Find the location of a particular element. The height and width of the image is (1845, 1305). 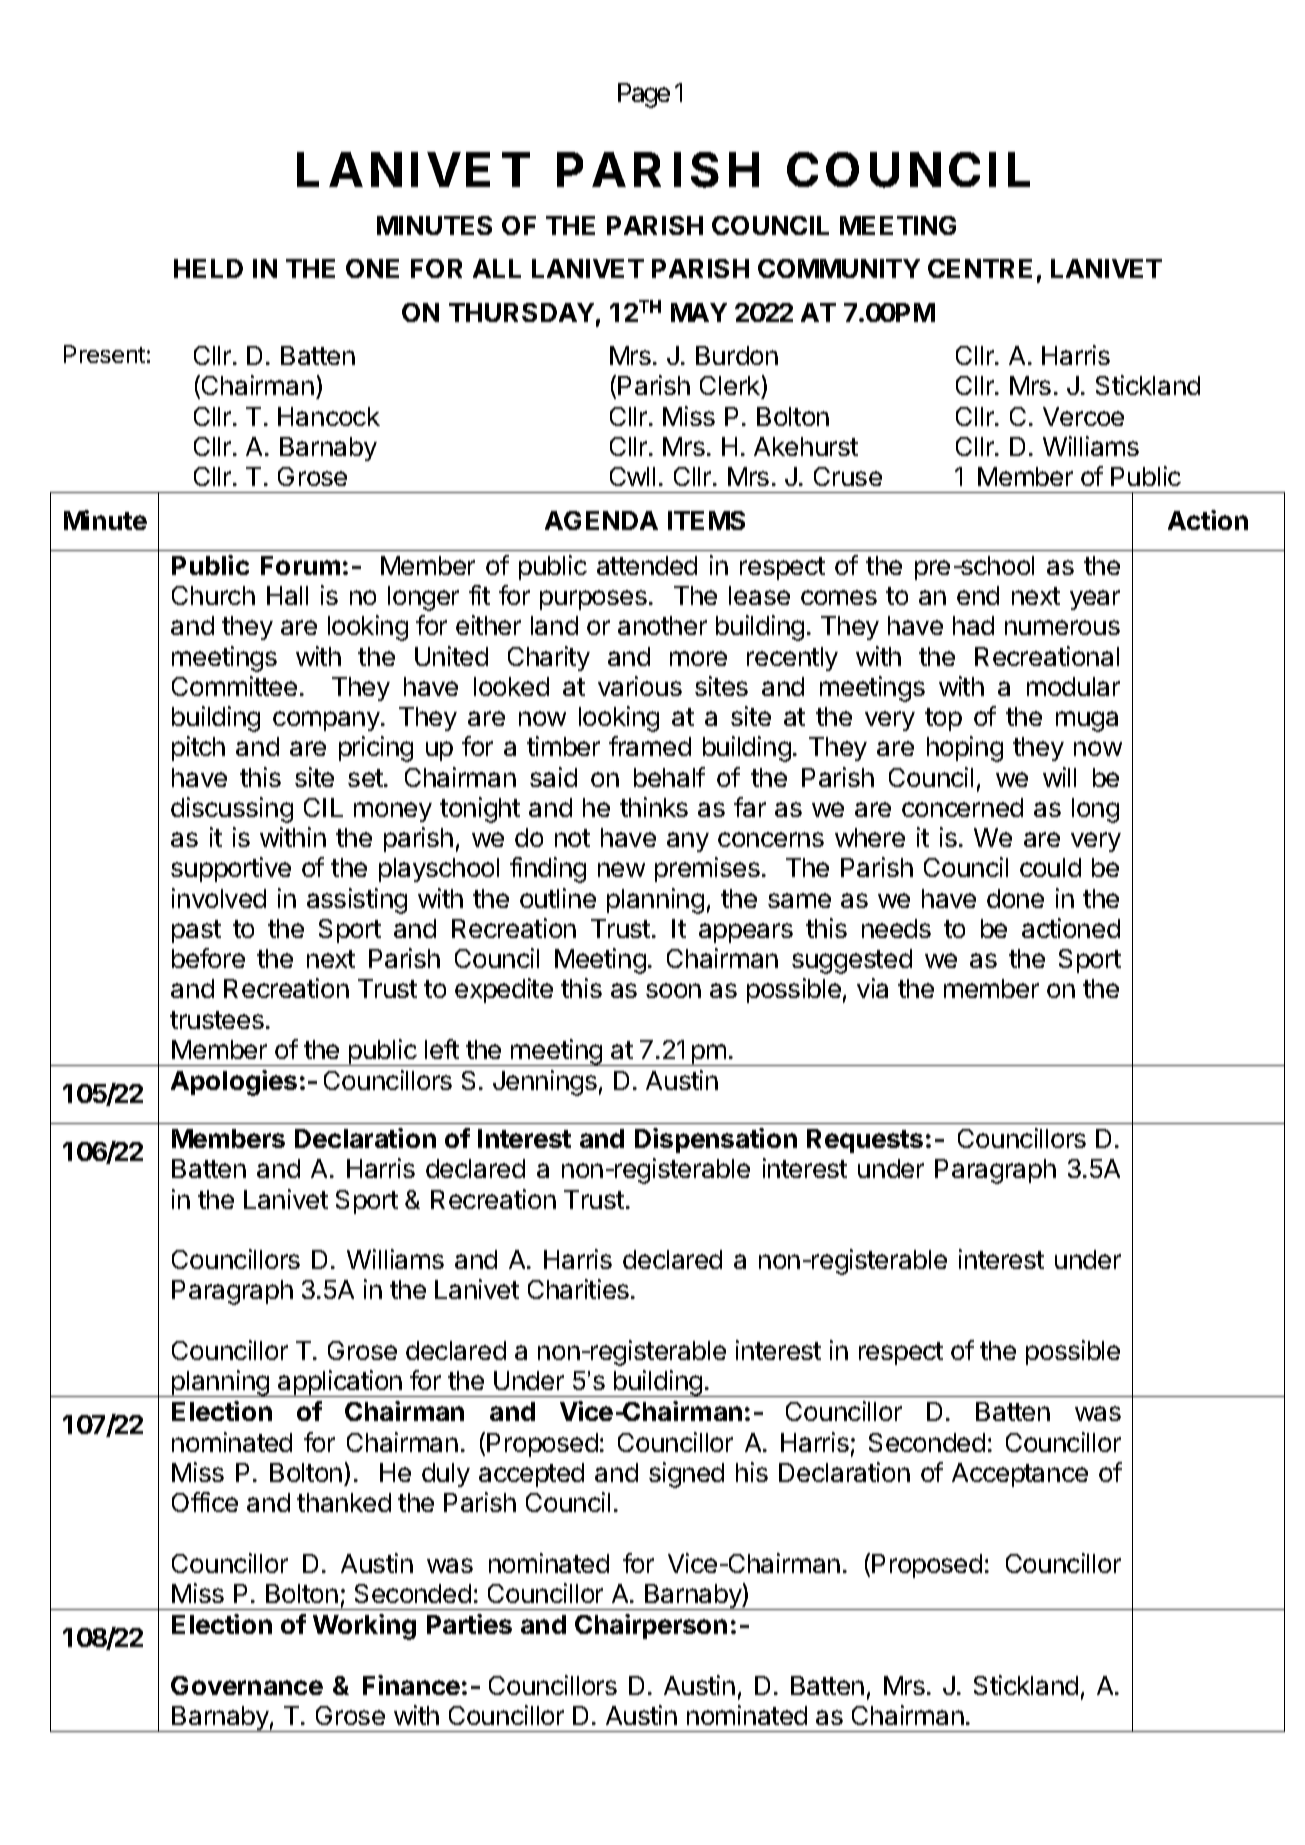

done is located at coordinates (1015, 898).
